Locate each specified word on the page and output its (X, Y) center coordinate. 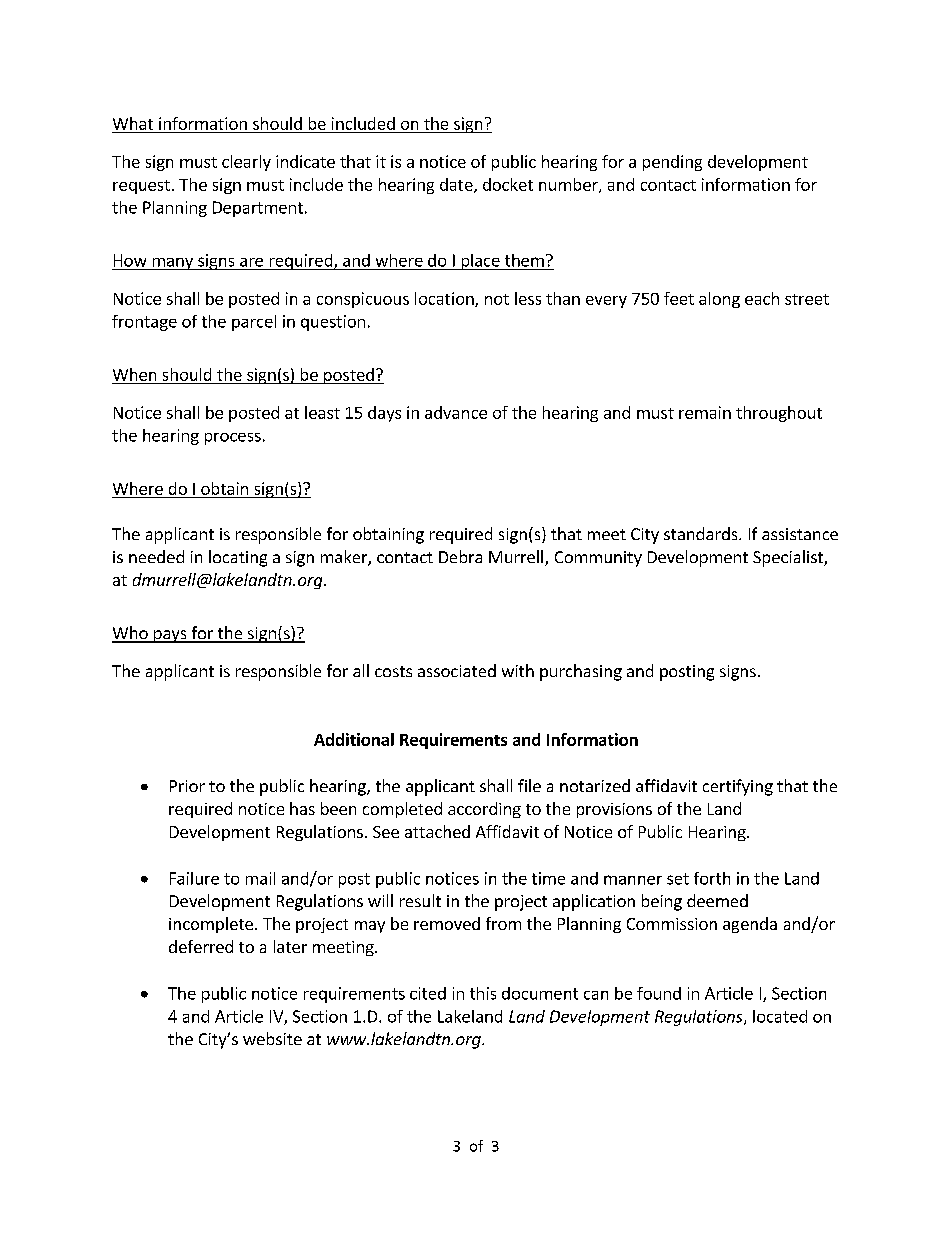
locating (238, 558)
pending (672, 163)
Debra (460, 556)
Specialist (789, 558)
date (457, 185)
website (272, 1038)
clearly (246, 163)
